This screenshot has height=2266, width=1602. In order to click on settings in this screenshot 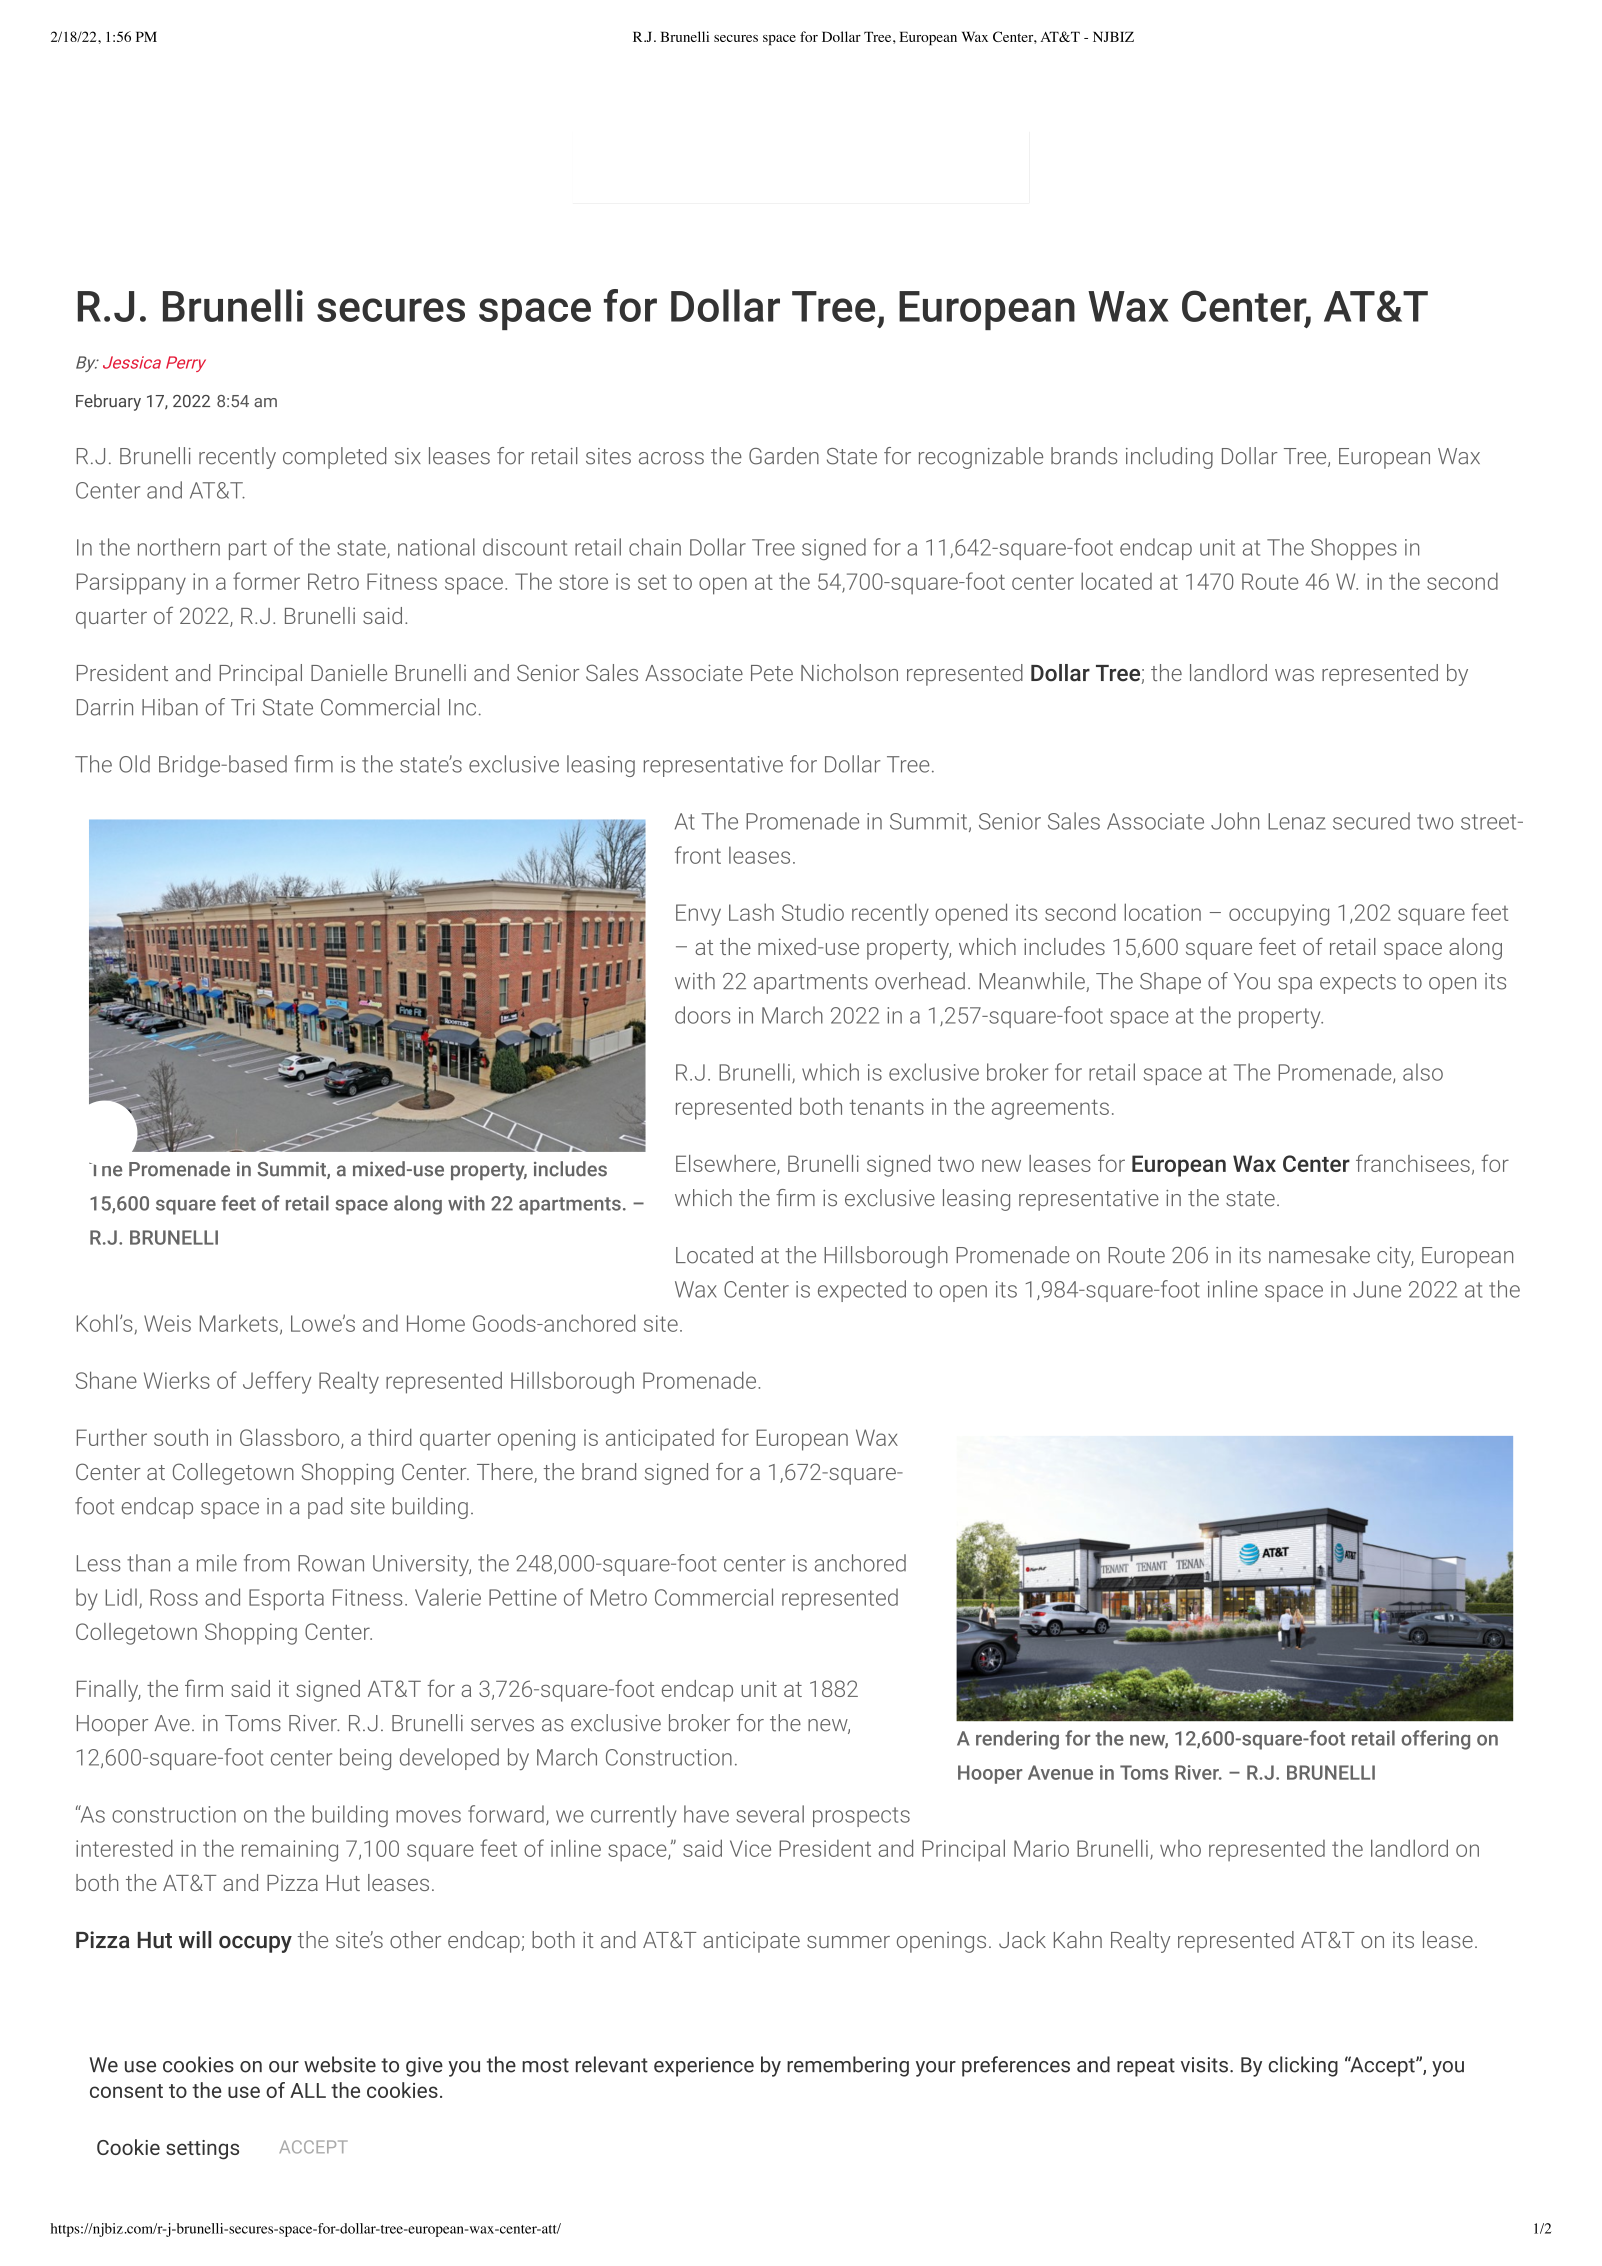, I will do `click(202, 2150)`.
